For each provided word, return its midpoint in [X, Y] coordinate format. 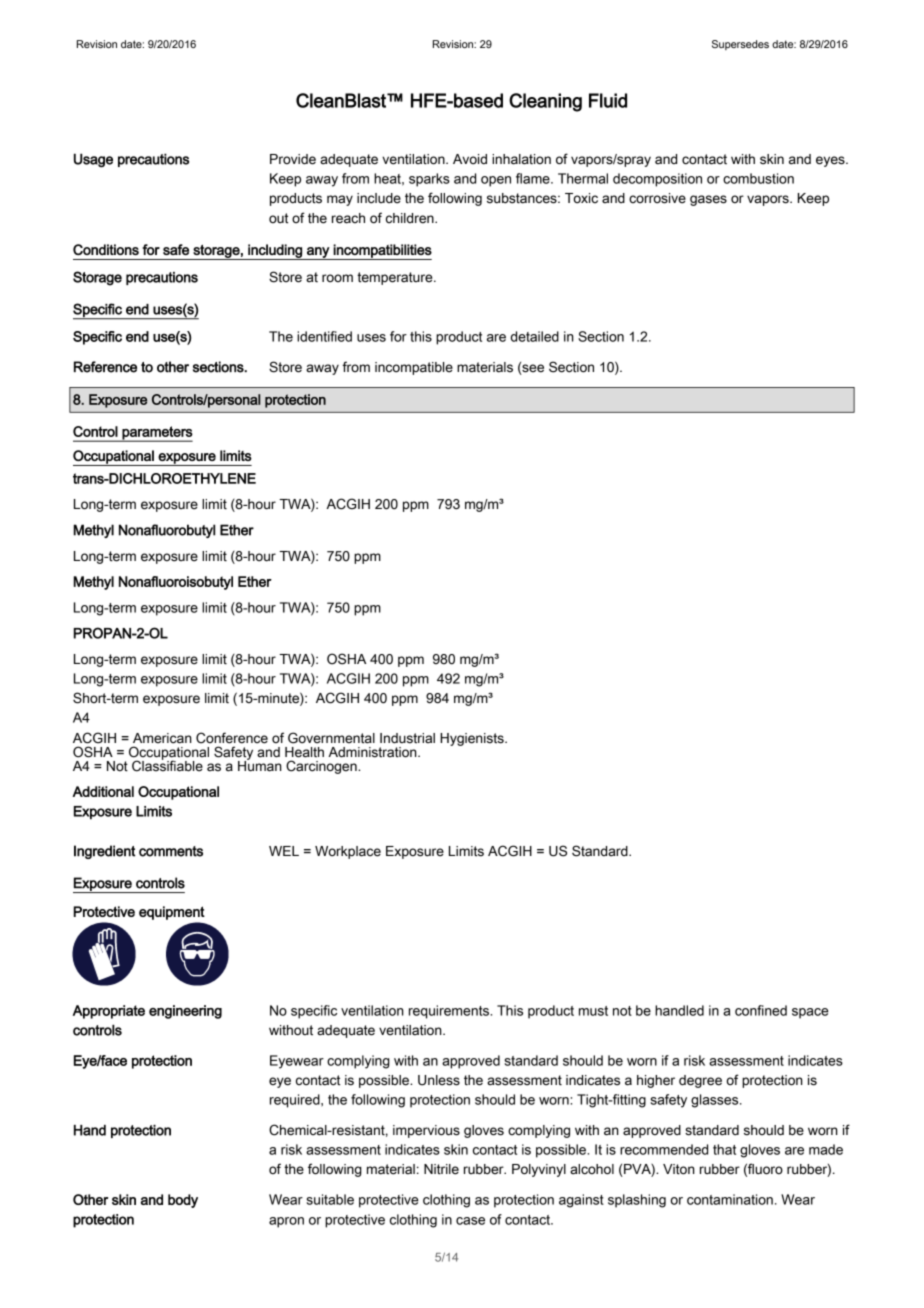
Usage [93, 160]
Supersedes [740, 45]
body [183, 1201]
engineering [185, 1012]
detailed [535, 336]
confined [761, 1010]
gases [708, 200]
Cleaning [545, 102]
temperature [396, 278]
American [162, 738]
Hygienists [473, 739]
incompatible [414, 368]
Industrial [407, 738]
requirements [450, 1012]
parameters [156, 434]
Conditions [106, 249]
